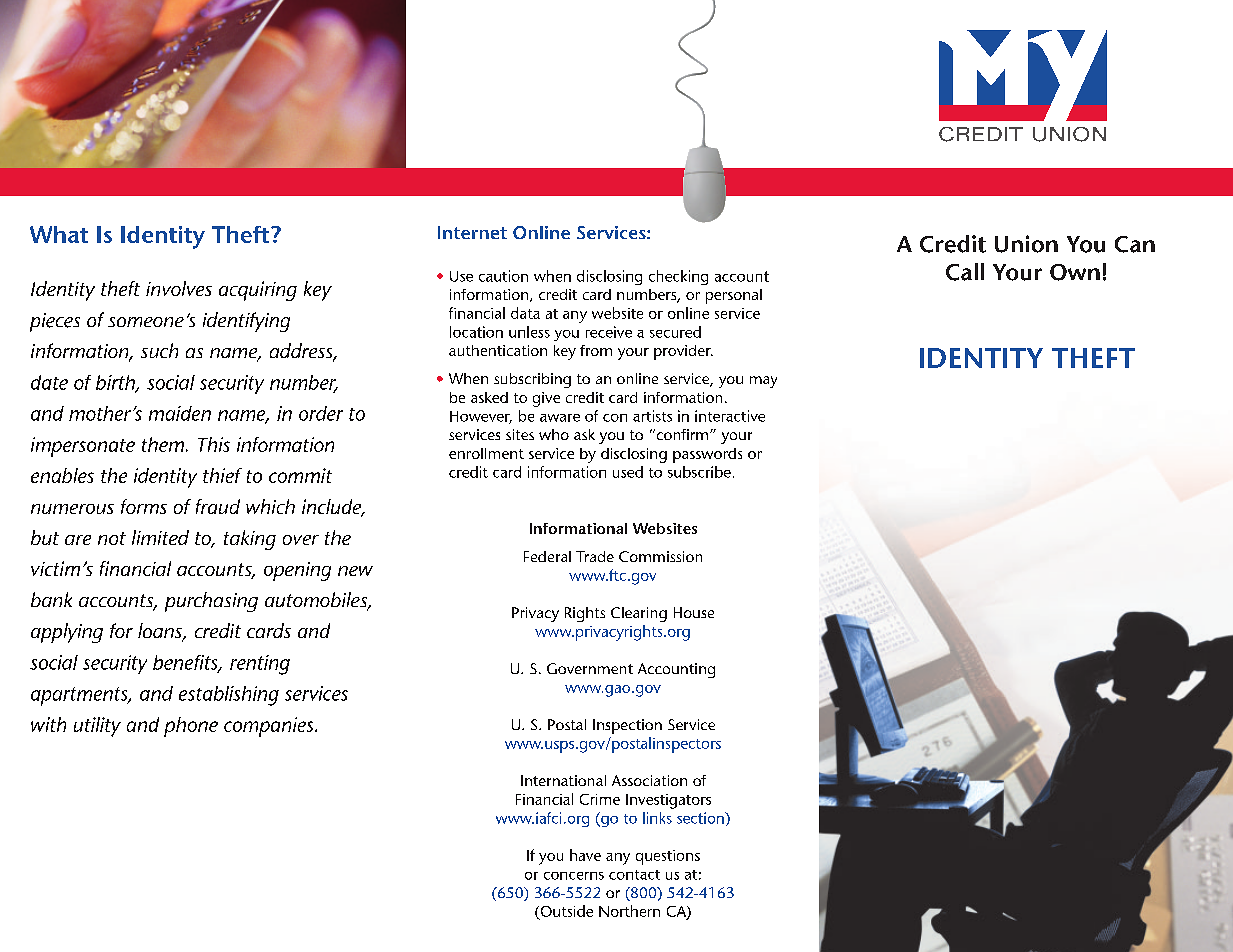 Image resolution: width=1233 pixels, height=952 pixels. I want to click on aware, so click(560, 418).
